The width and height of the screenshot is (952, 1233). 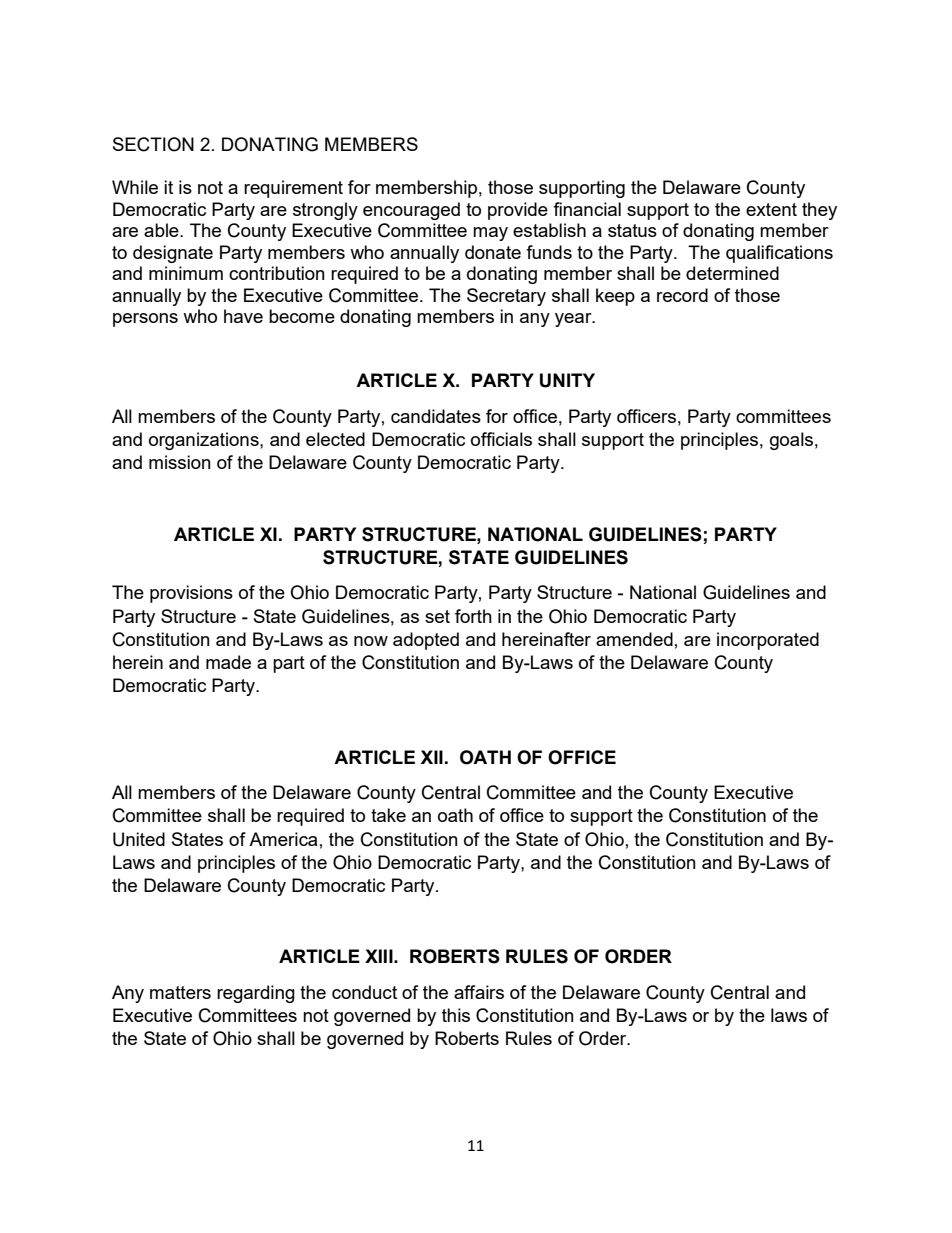 I want to click on extent, so click(x=771, y=209).
